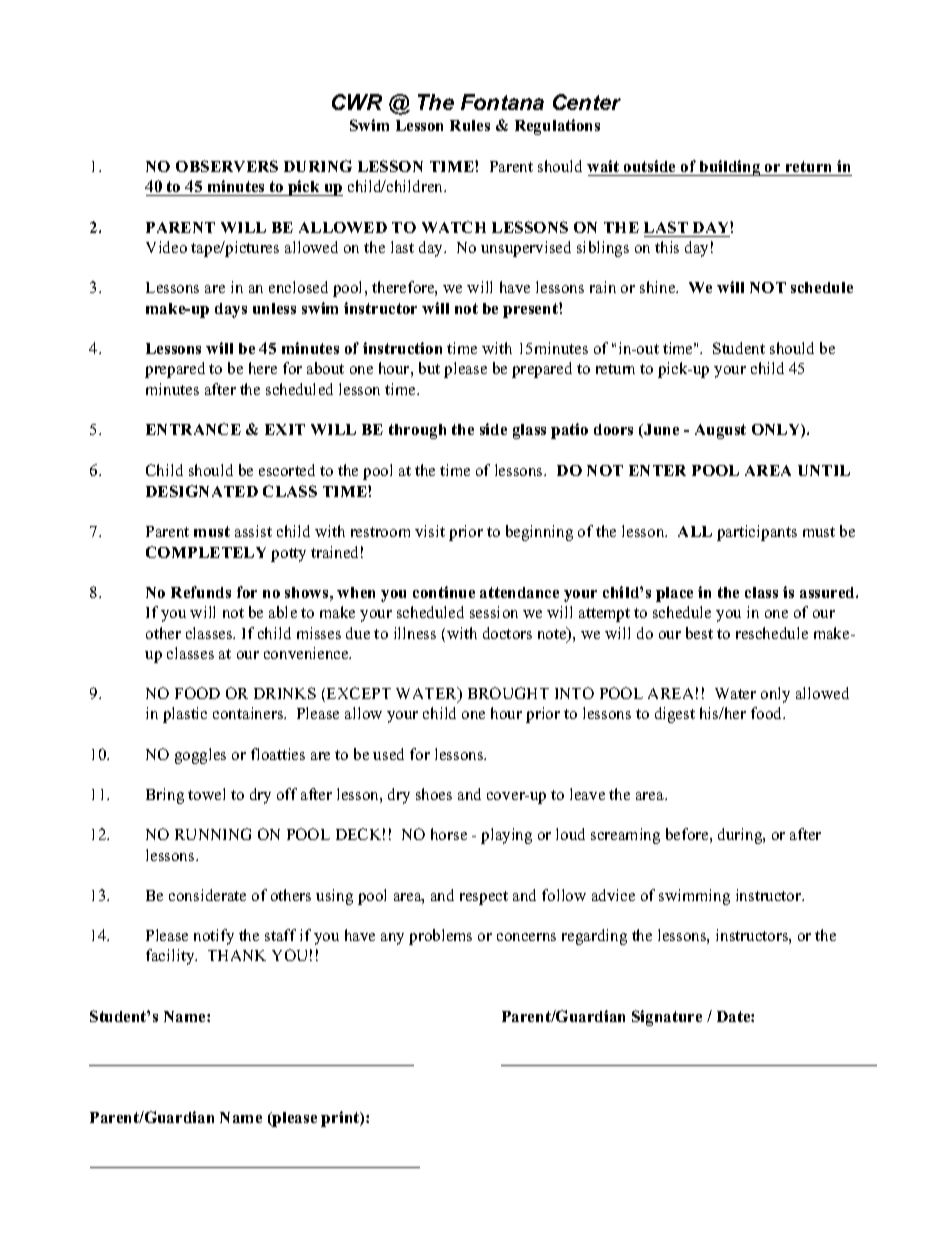 This screenshot has width=952, height=1233. What do you see at coordinates (730, 168) in the screenshot?
I see `building` at bounding box center [730, 168].
